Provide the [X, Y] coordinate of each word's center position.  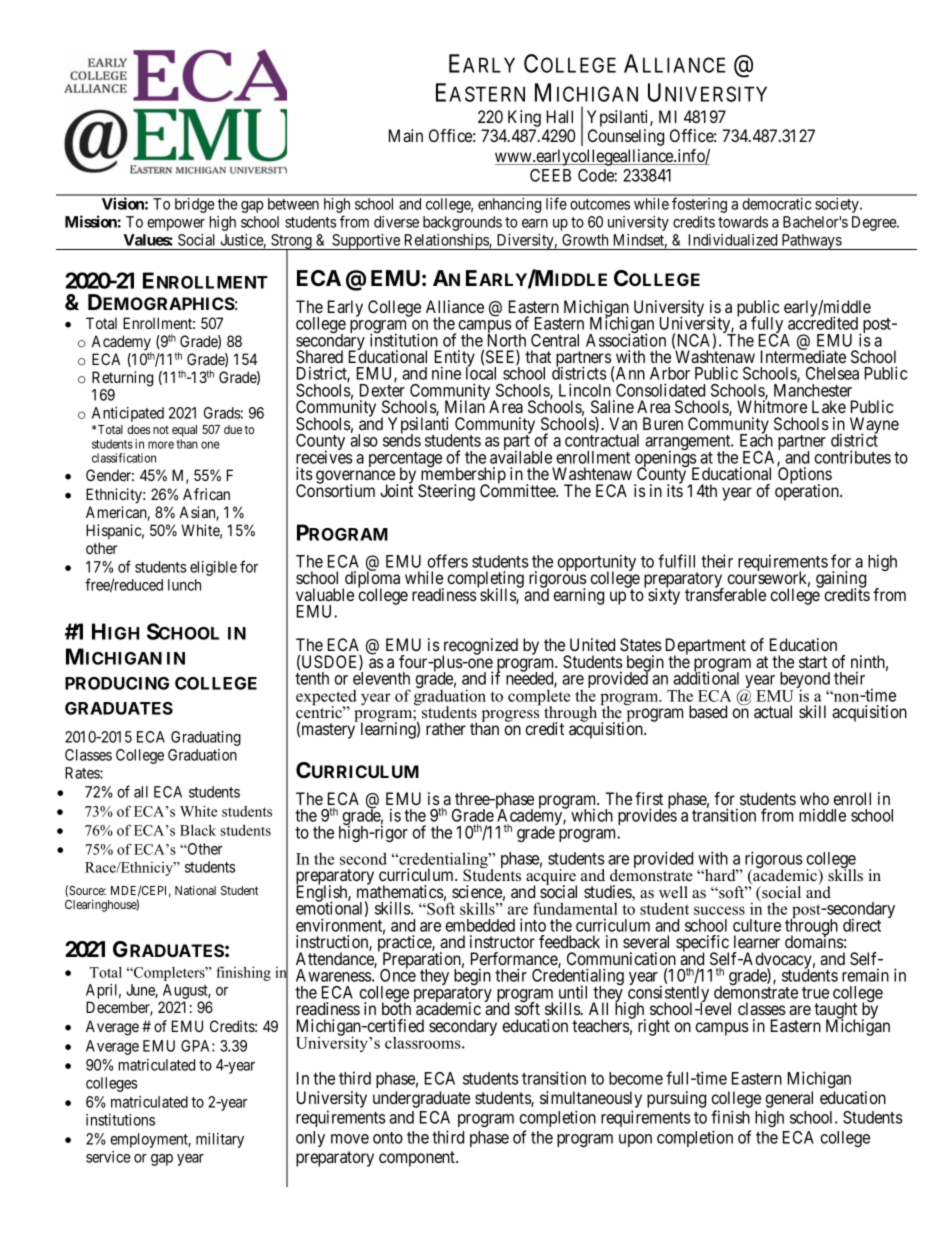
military [220, 1140]
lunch [184, 585]
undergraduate [421, 1099]
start [813, 662]
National [195, 890]
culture [757, 925]
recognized [480, 648]
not [161, 429]
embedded [480, 925]
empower [176, 225]
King [524, 118]
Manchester [813, 390]
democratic [777, 204]
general [789, 1099]
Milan [465, 406]
